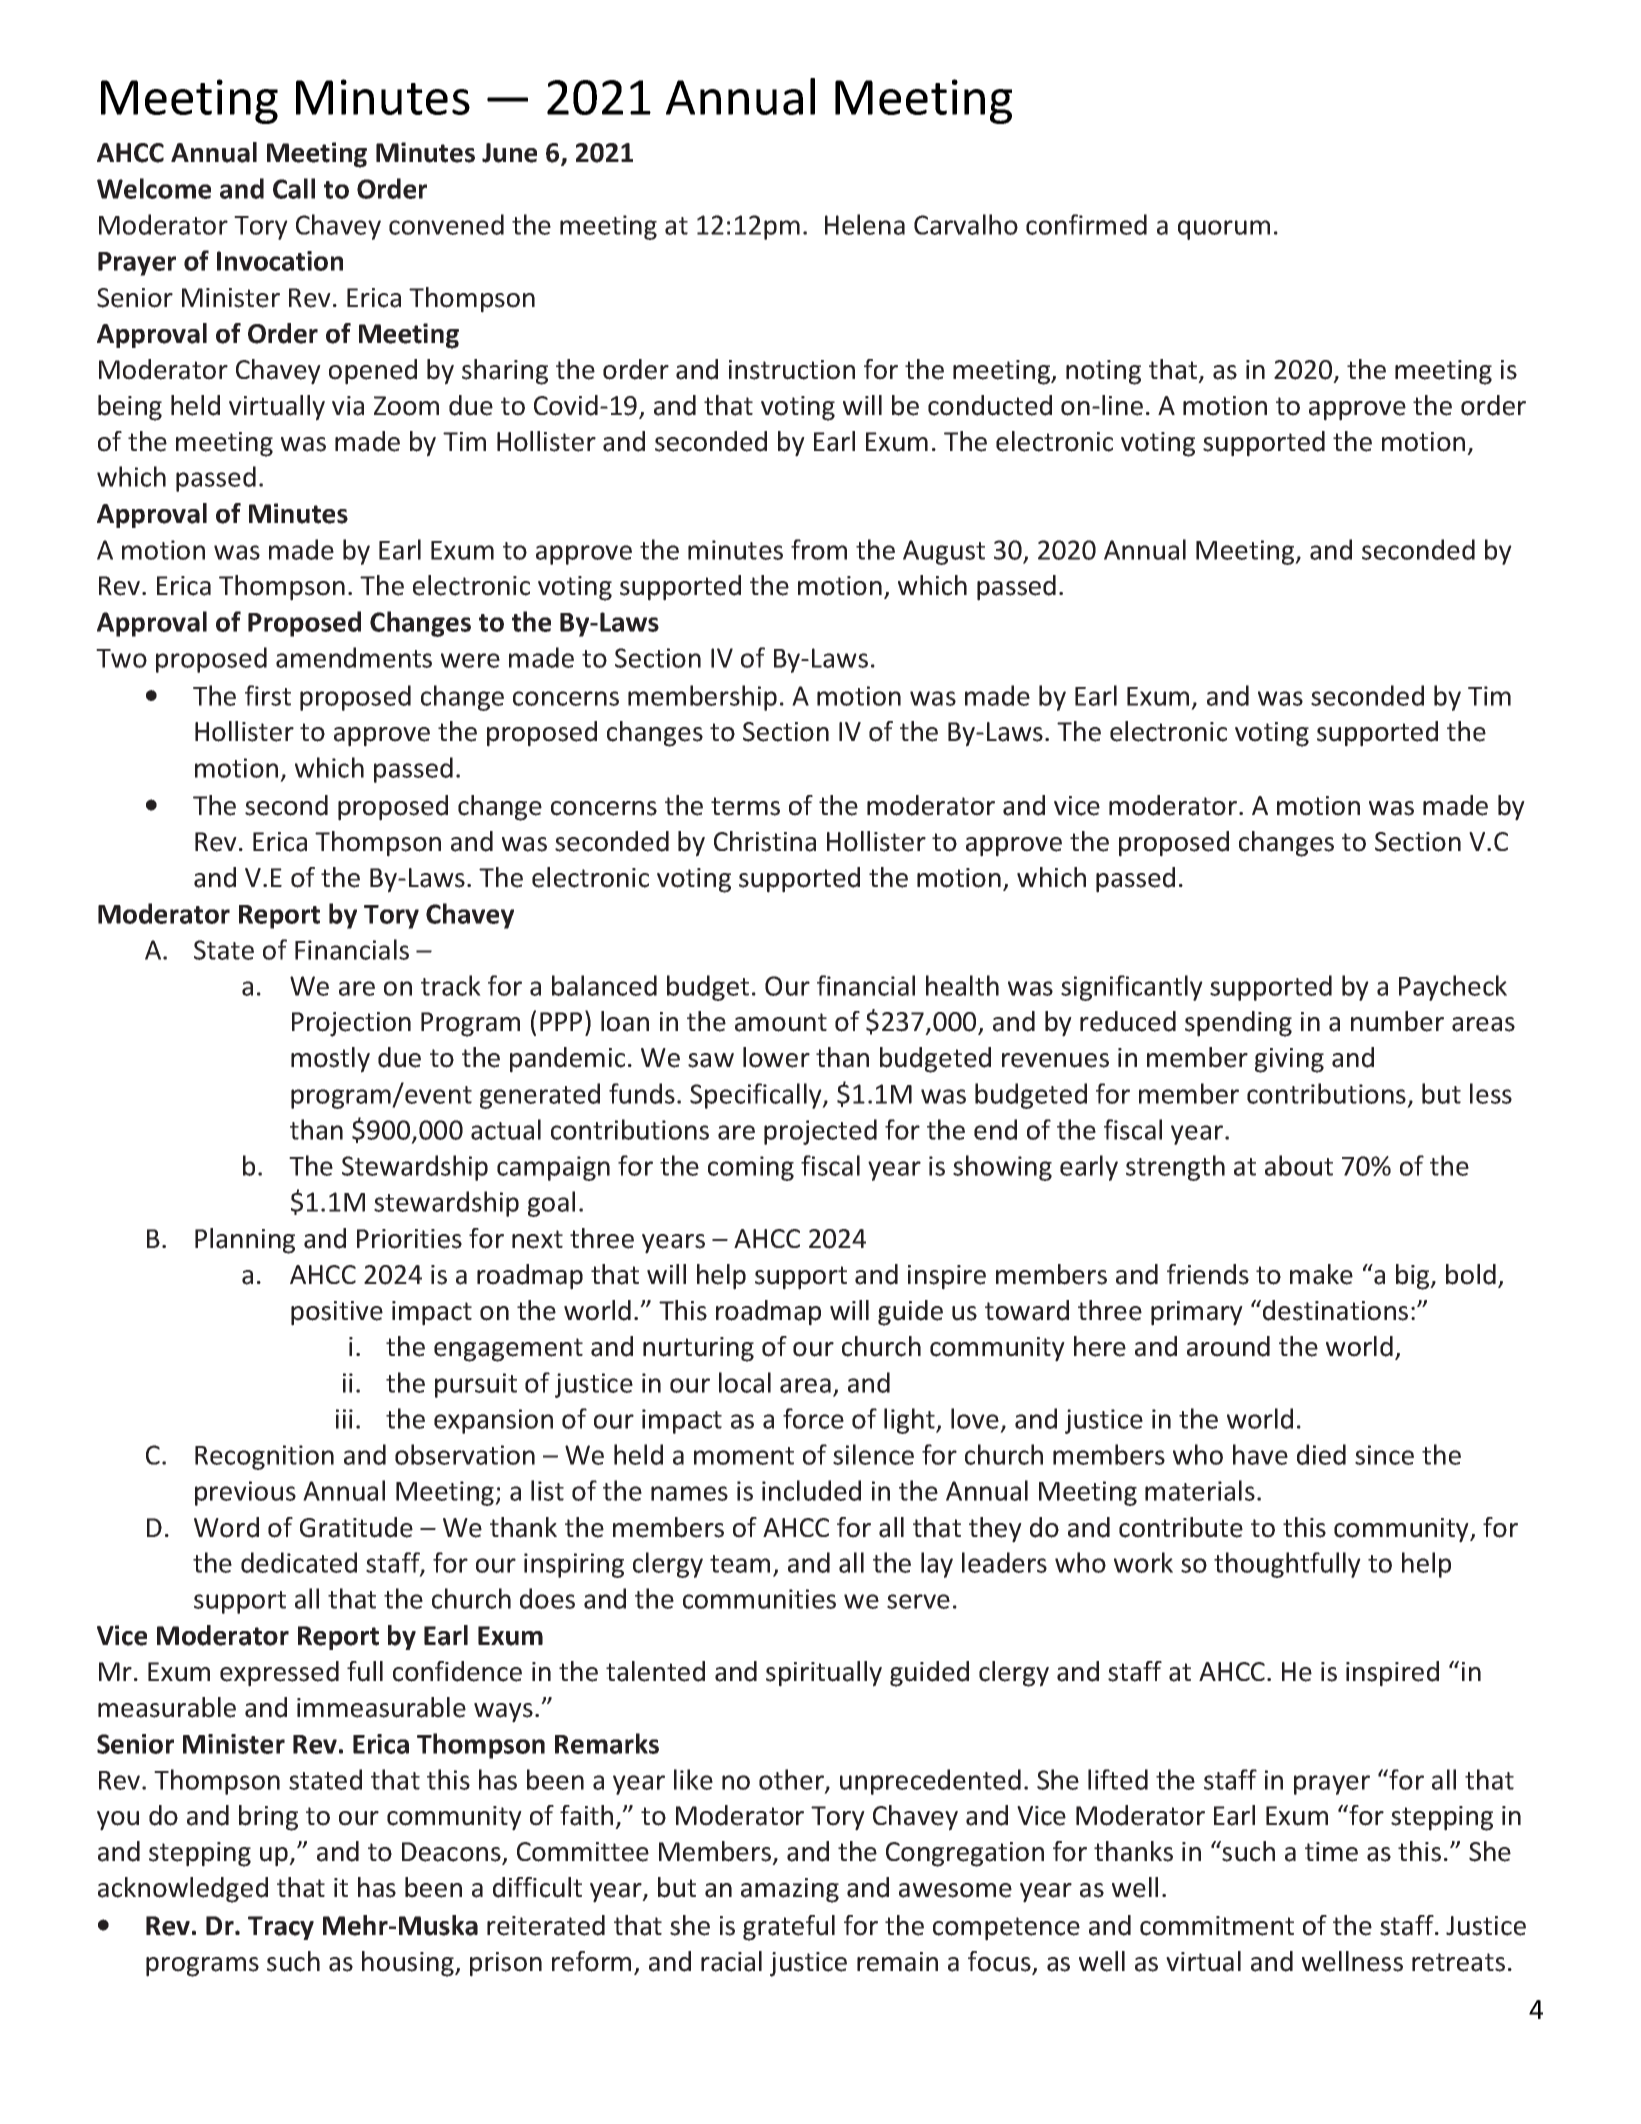 The image size is (1641, 2124). Describe the element at coordinates (1224, 230) in the image. I see `quorum` at that location.
